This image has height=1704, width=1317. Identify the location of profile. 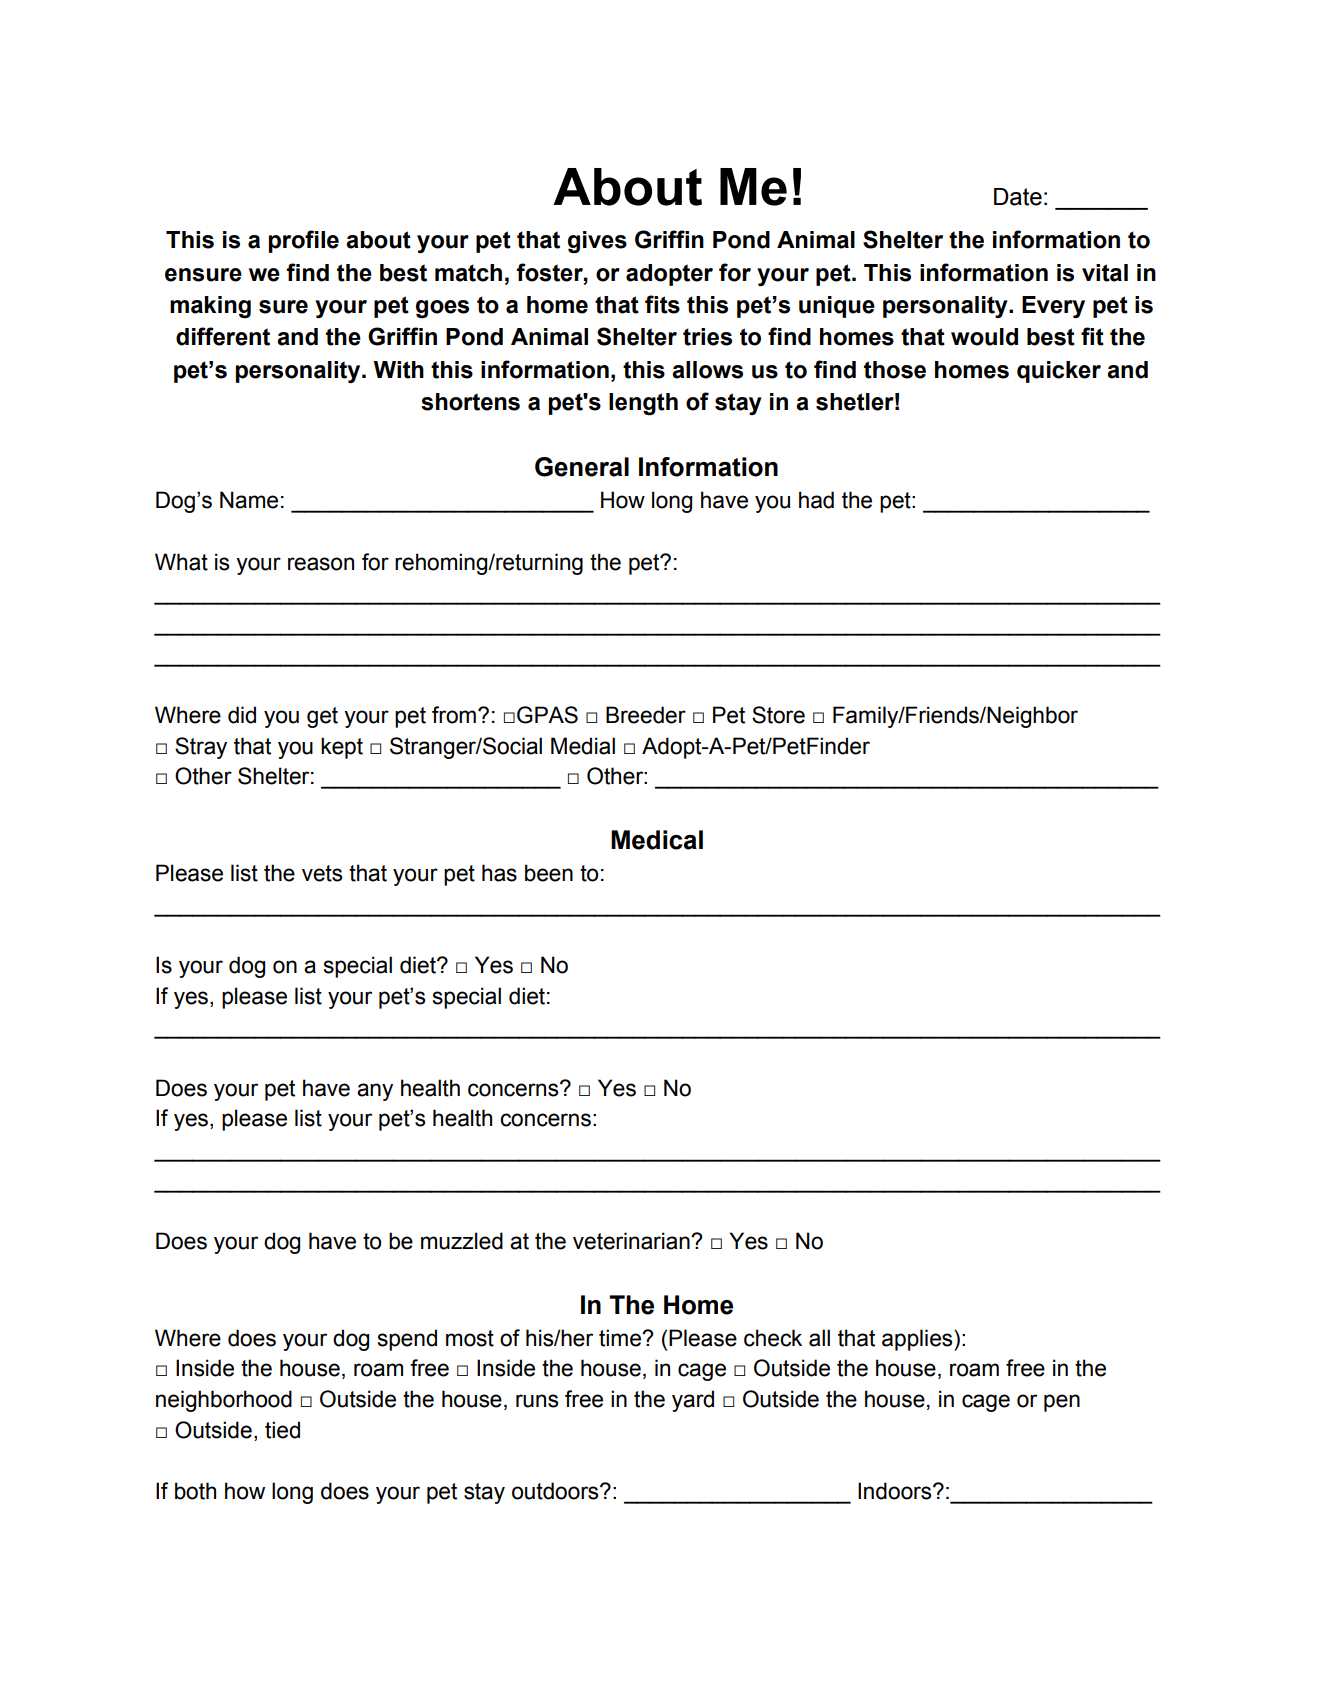
(304, 241).
